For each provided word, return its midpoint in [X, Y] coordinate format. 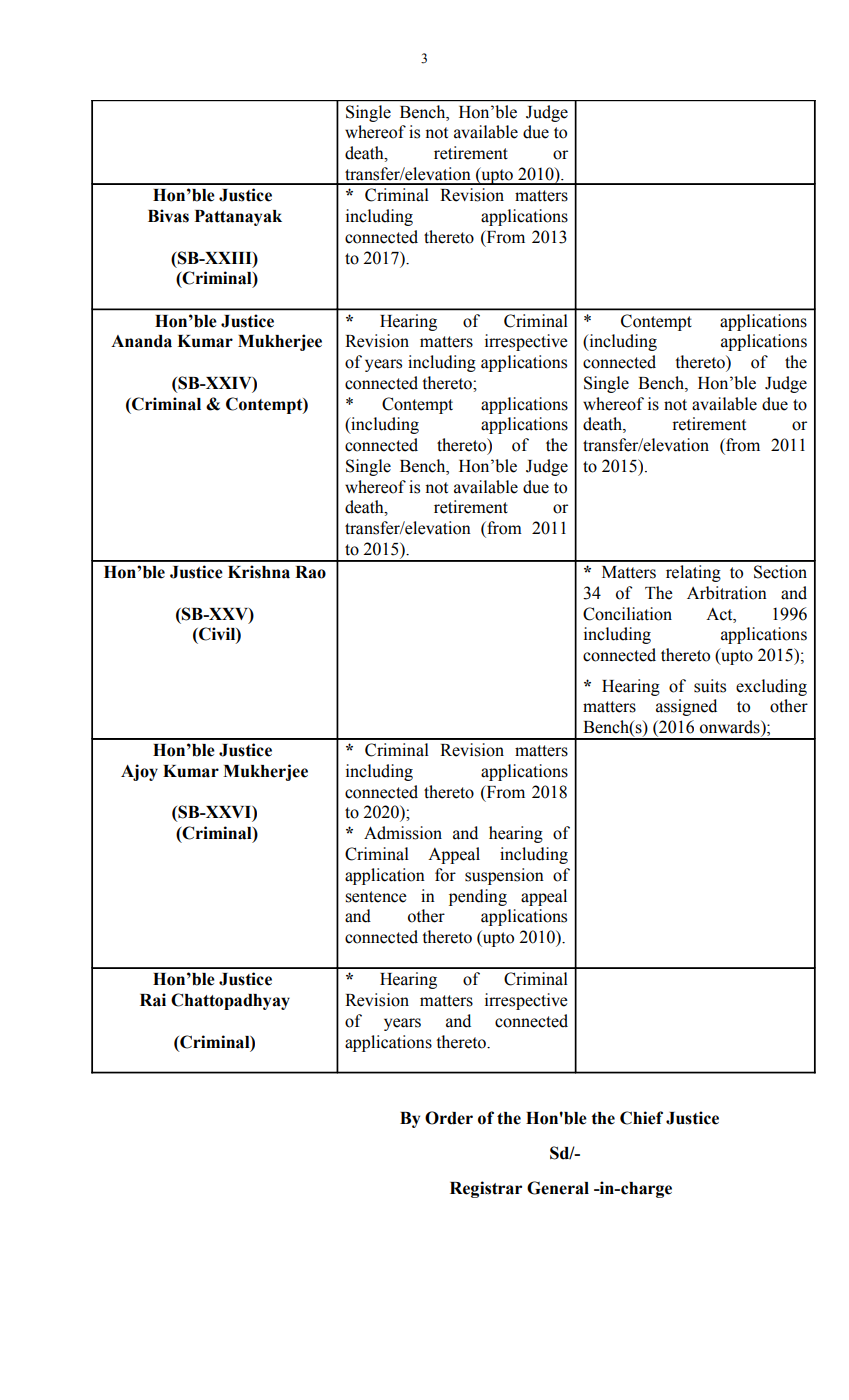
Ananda [141, 341]
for [445, 875]
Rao [310, 572]
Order [449, 1118]
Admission [403, 833]
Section [780, 572]
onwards [731, 727]
